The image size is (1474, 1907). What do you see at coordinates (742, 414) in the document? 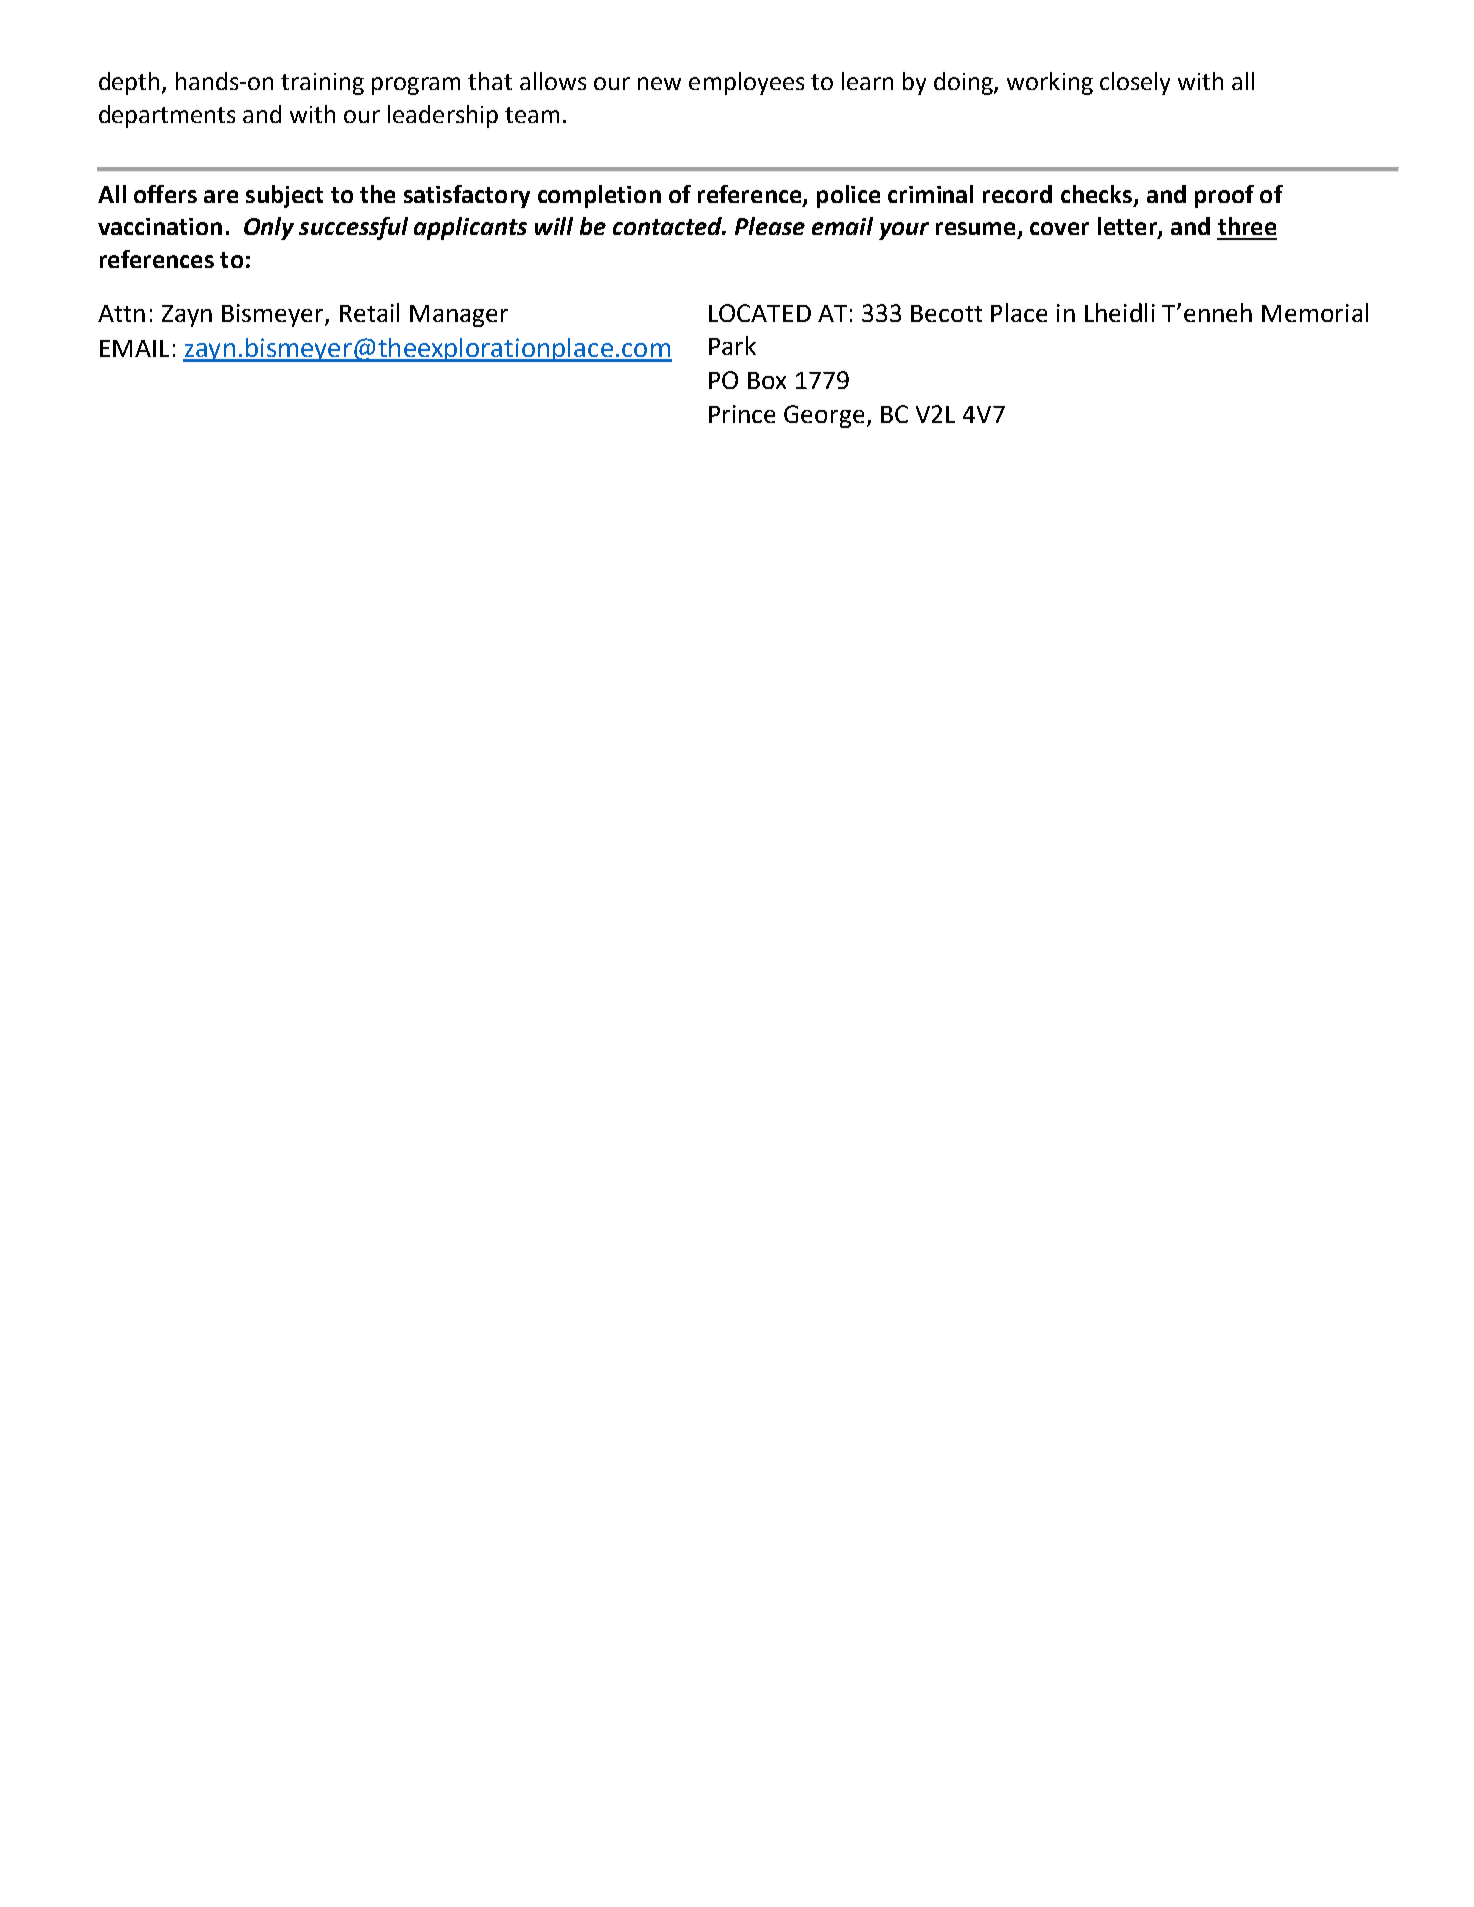
I see `Prince` at bounding box center [742, 414].
